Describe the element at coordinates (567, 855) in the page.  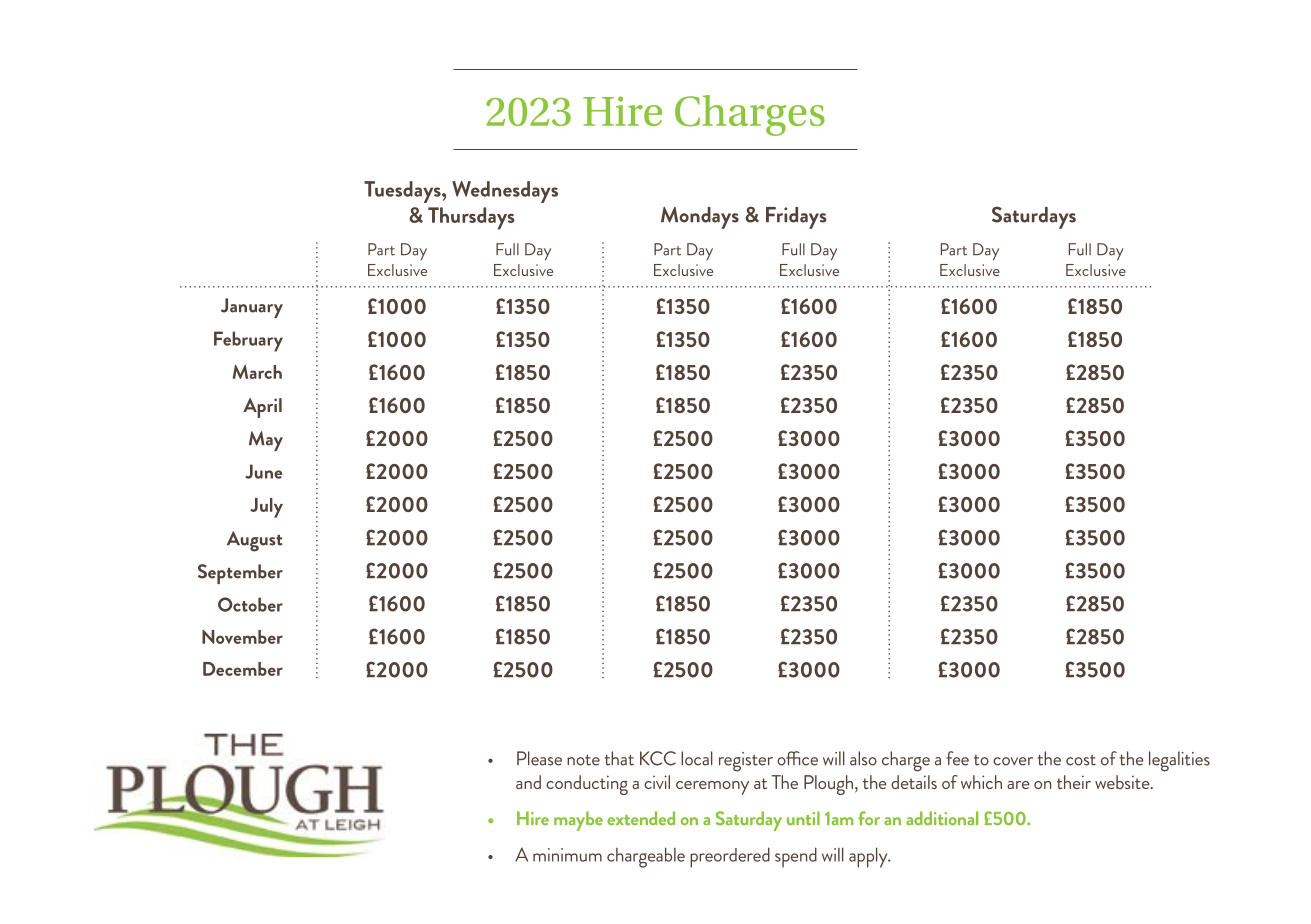
I see `minimum` at that location.
